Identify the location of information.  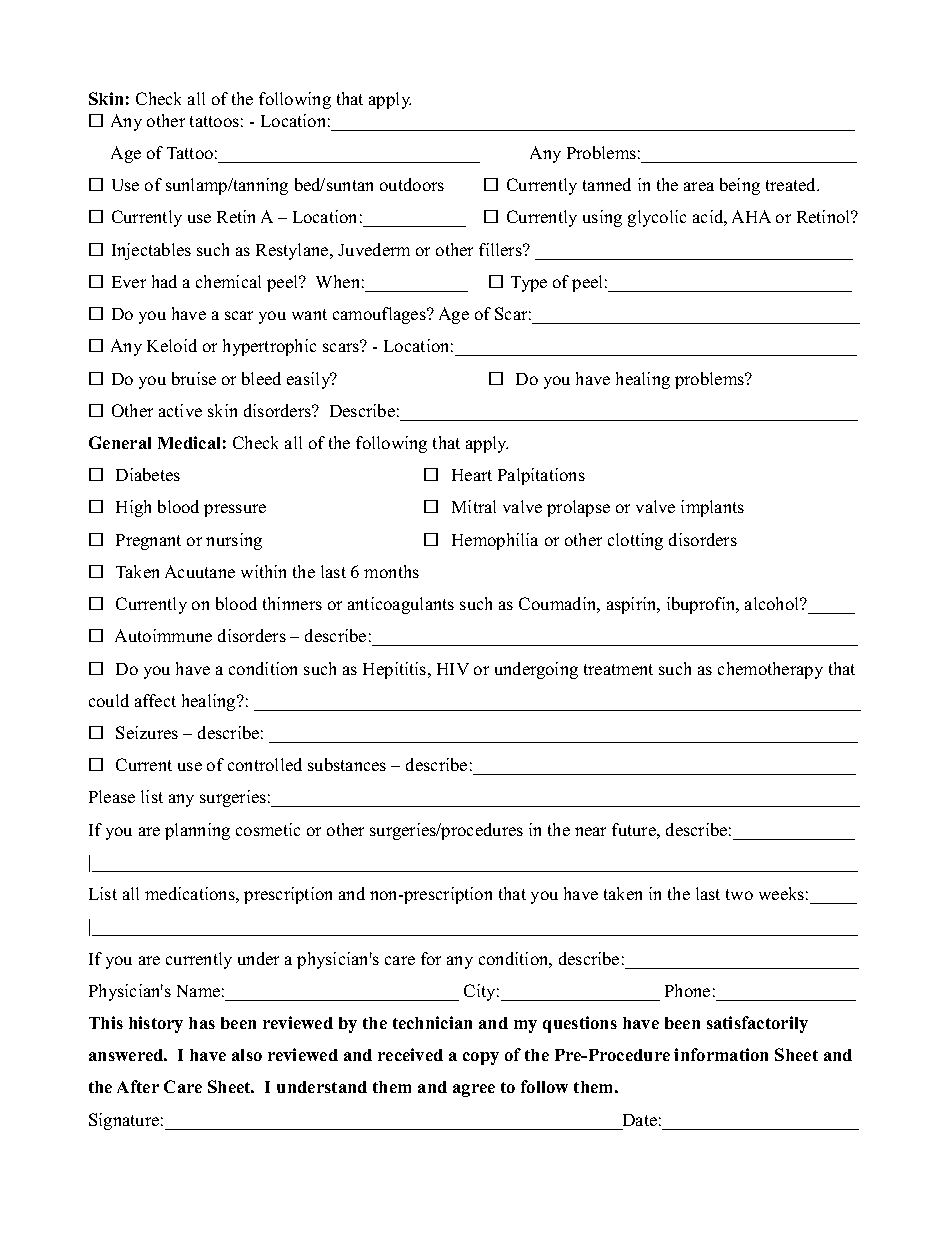
(721, 1054).
